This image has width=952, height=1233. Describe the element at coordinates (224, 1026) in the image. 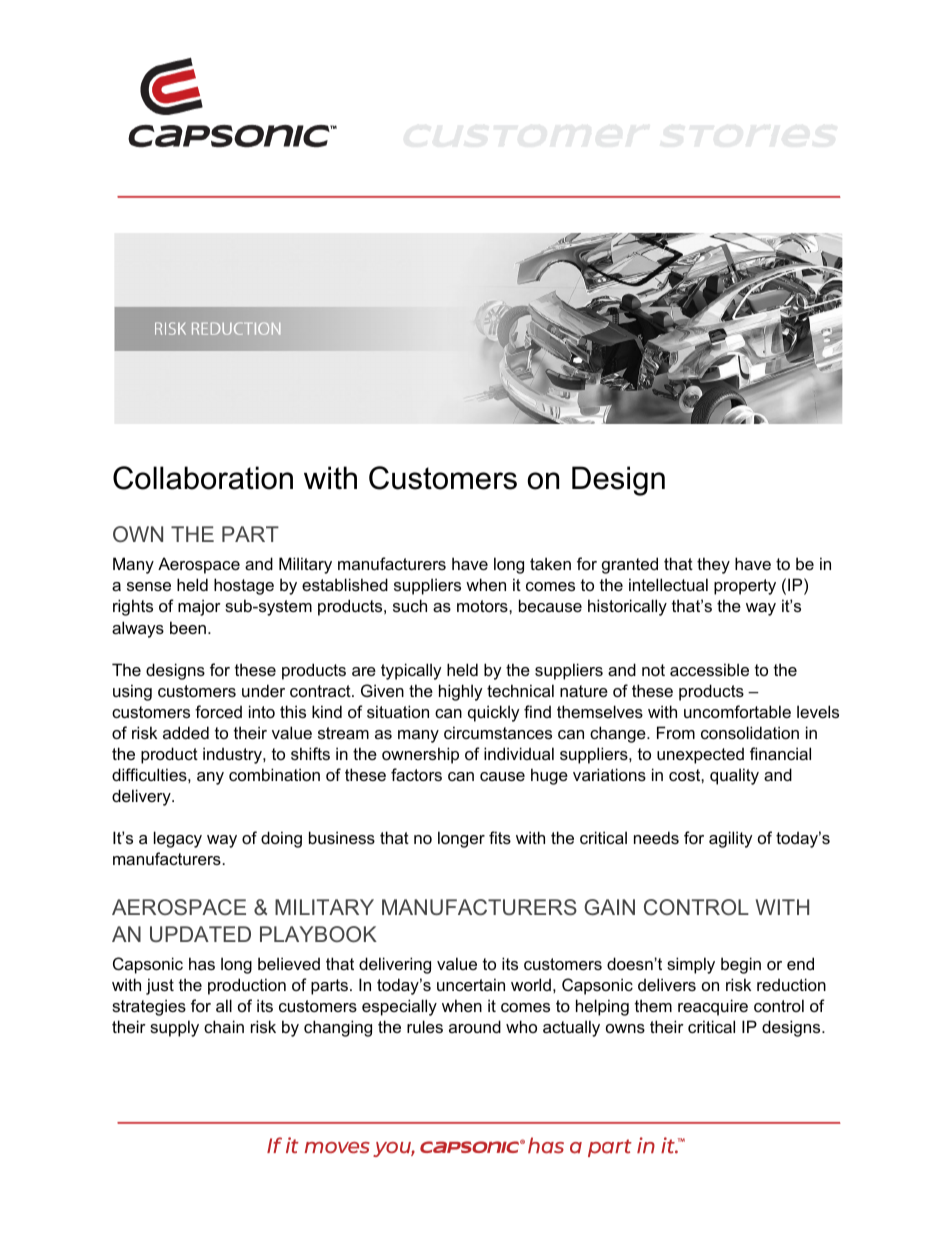

I see `chain` at that location.
